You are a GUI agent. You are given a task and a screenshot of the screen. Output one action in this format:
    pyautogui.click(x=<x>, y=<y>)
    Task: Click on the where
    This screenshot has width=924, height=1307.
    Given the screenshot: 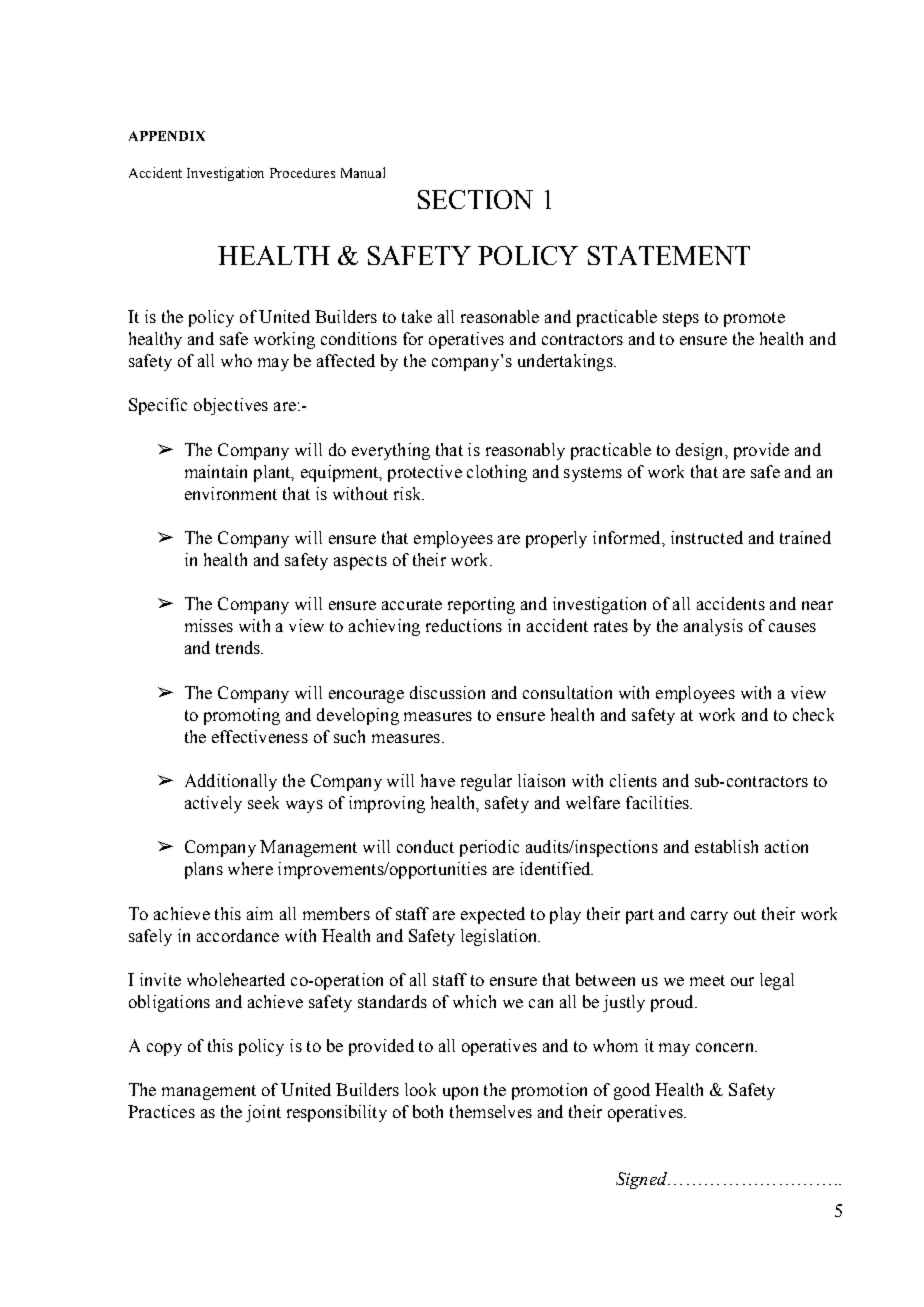 What is the action you would take?
    pyautogui.click(x=250, y=868)
